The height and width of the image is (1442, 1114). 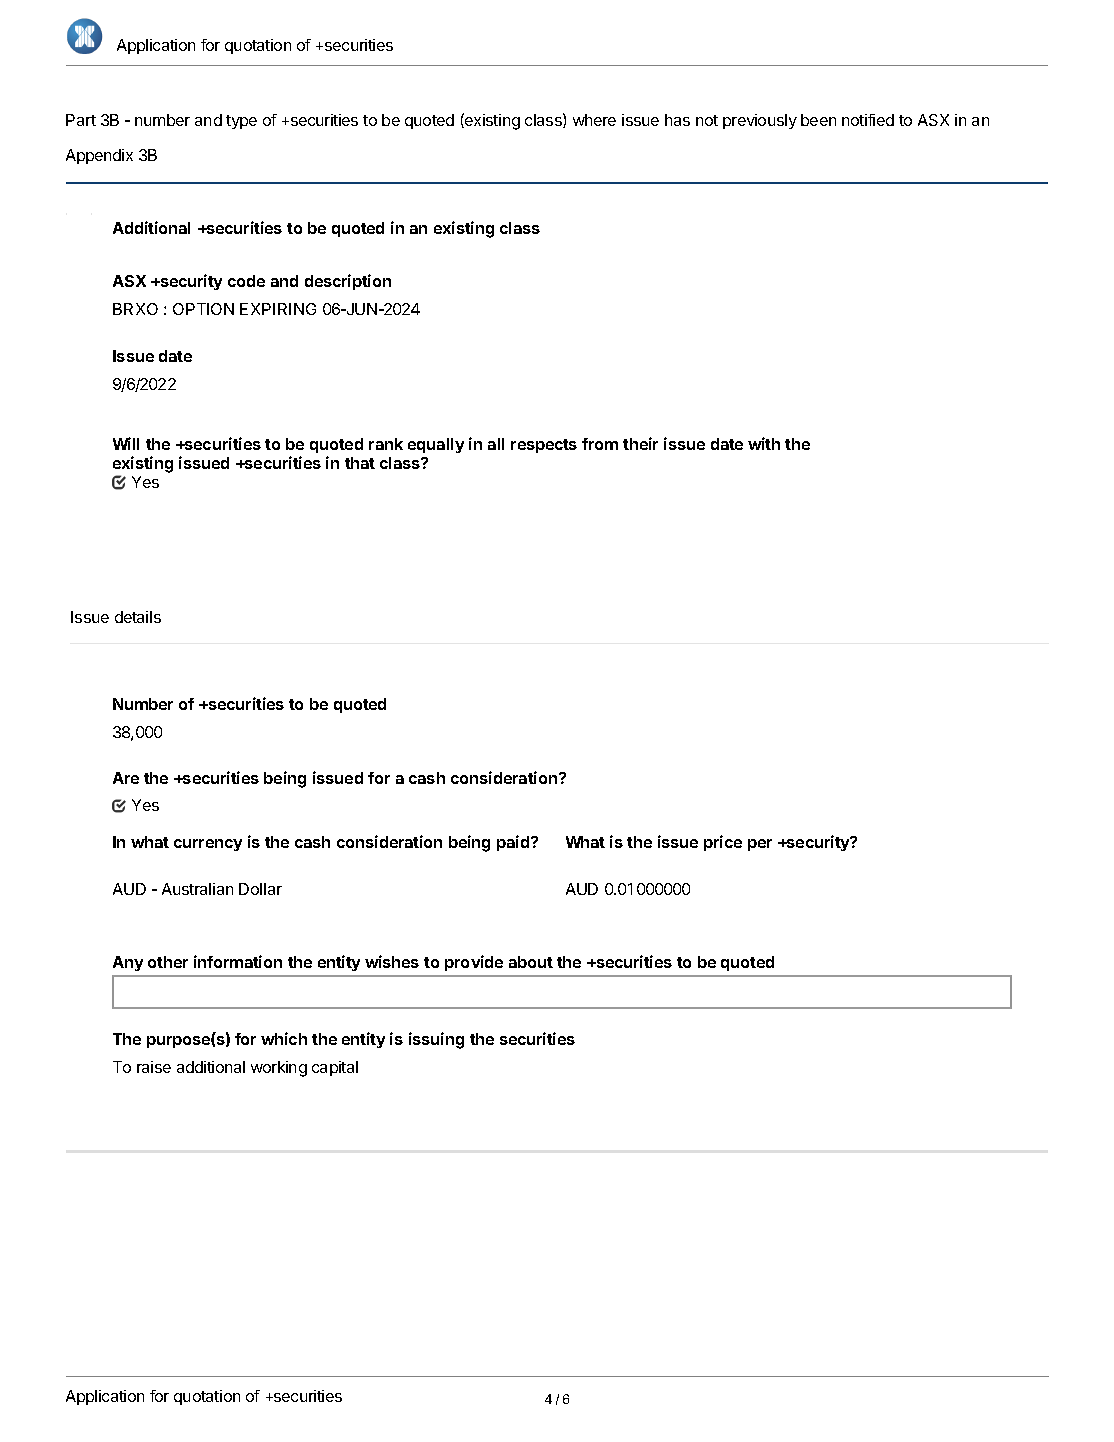 I want to click on per, so click(x=760, y=845).
